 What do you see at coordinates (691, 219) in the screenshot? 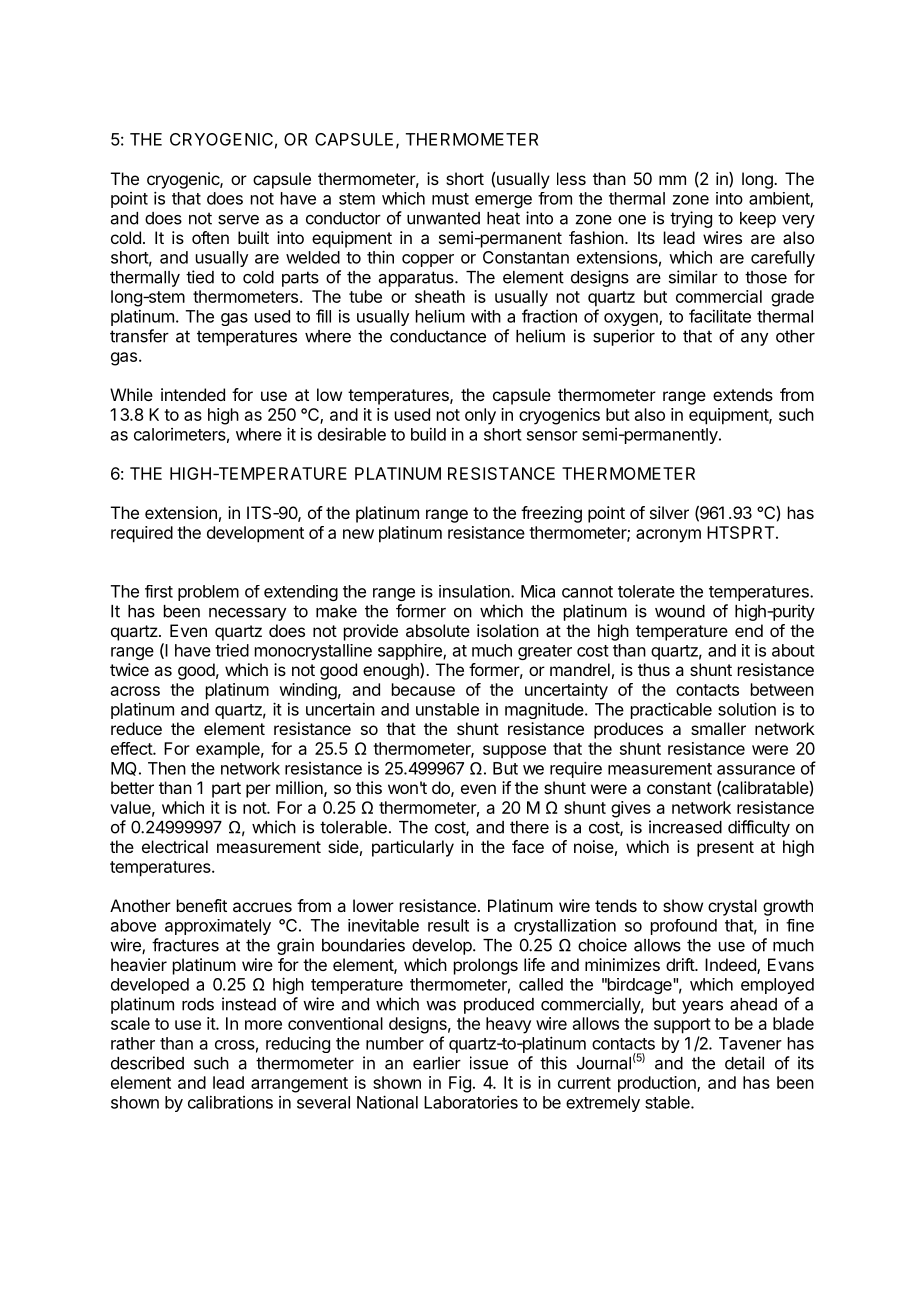
I see `trying` at bounding box center [691, 219].
